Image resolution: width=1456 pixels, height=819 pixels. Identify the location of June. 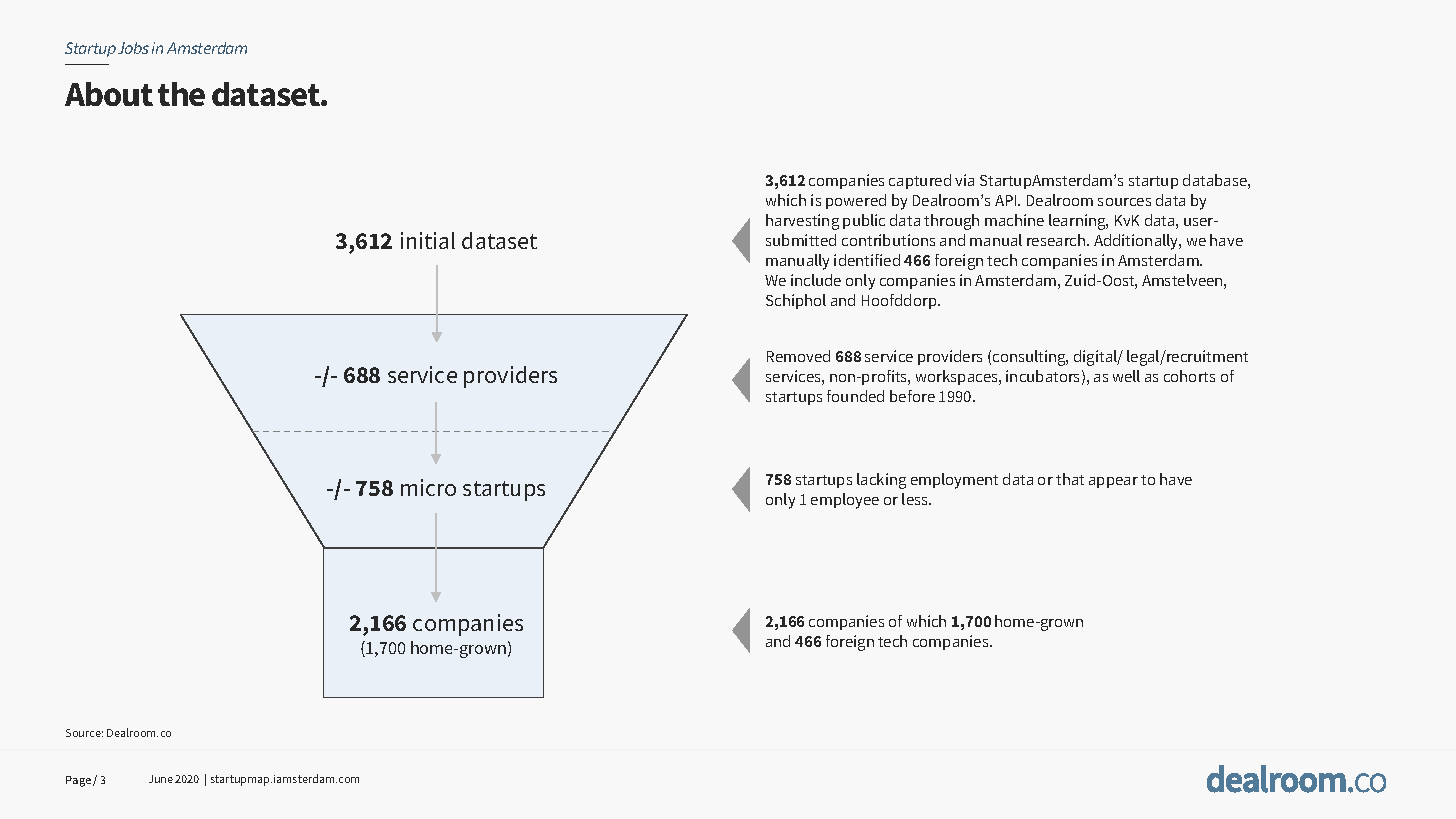
(161, 779).
